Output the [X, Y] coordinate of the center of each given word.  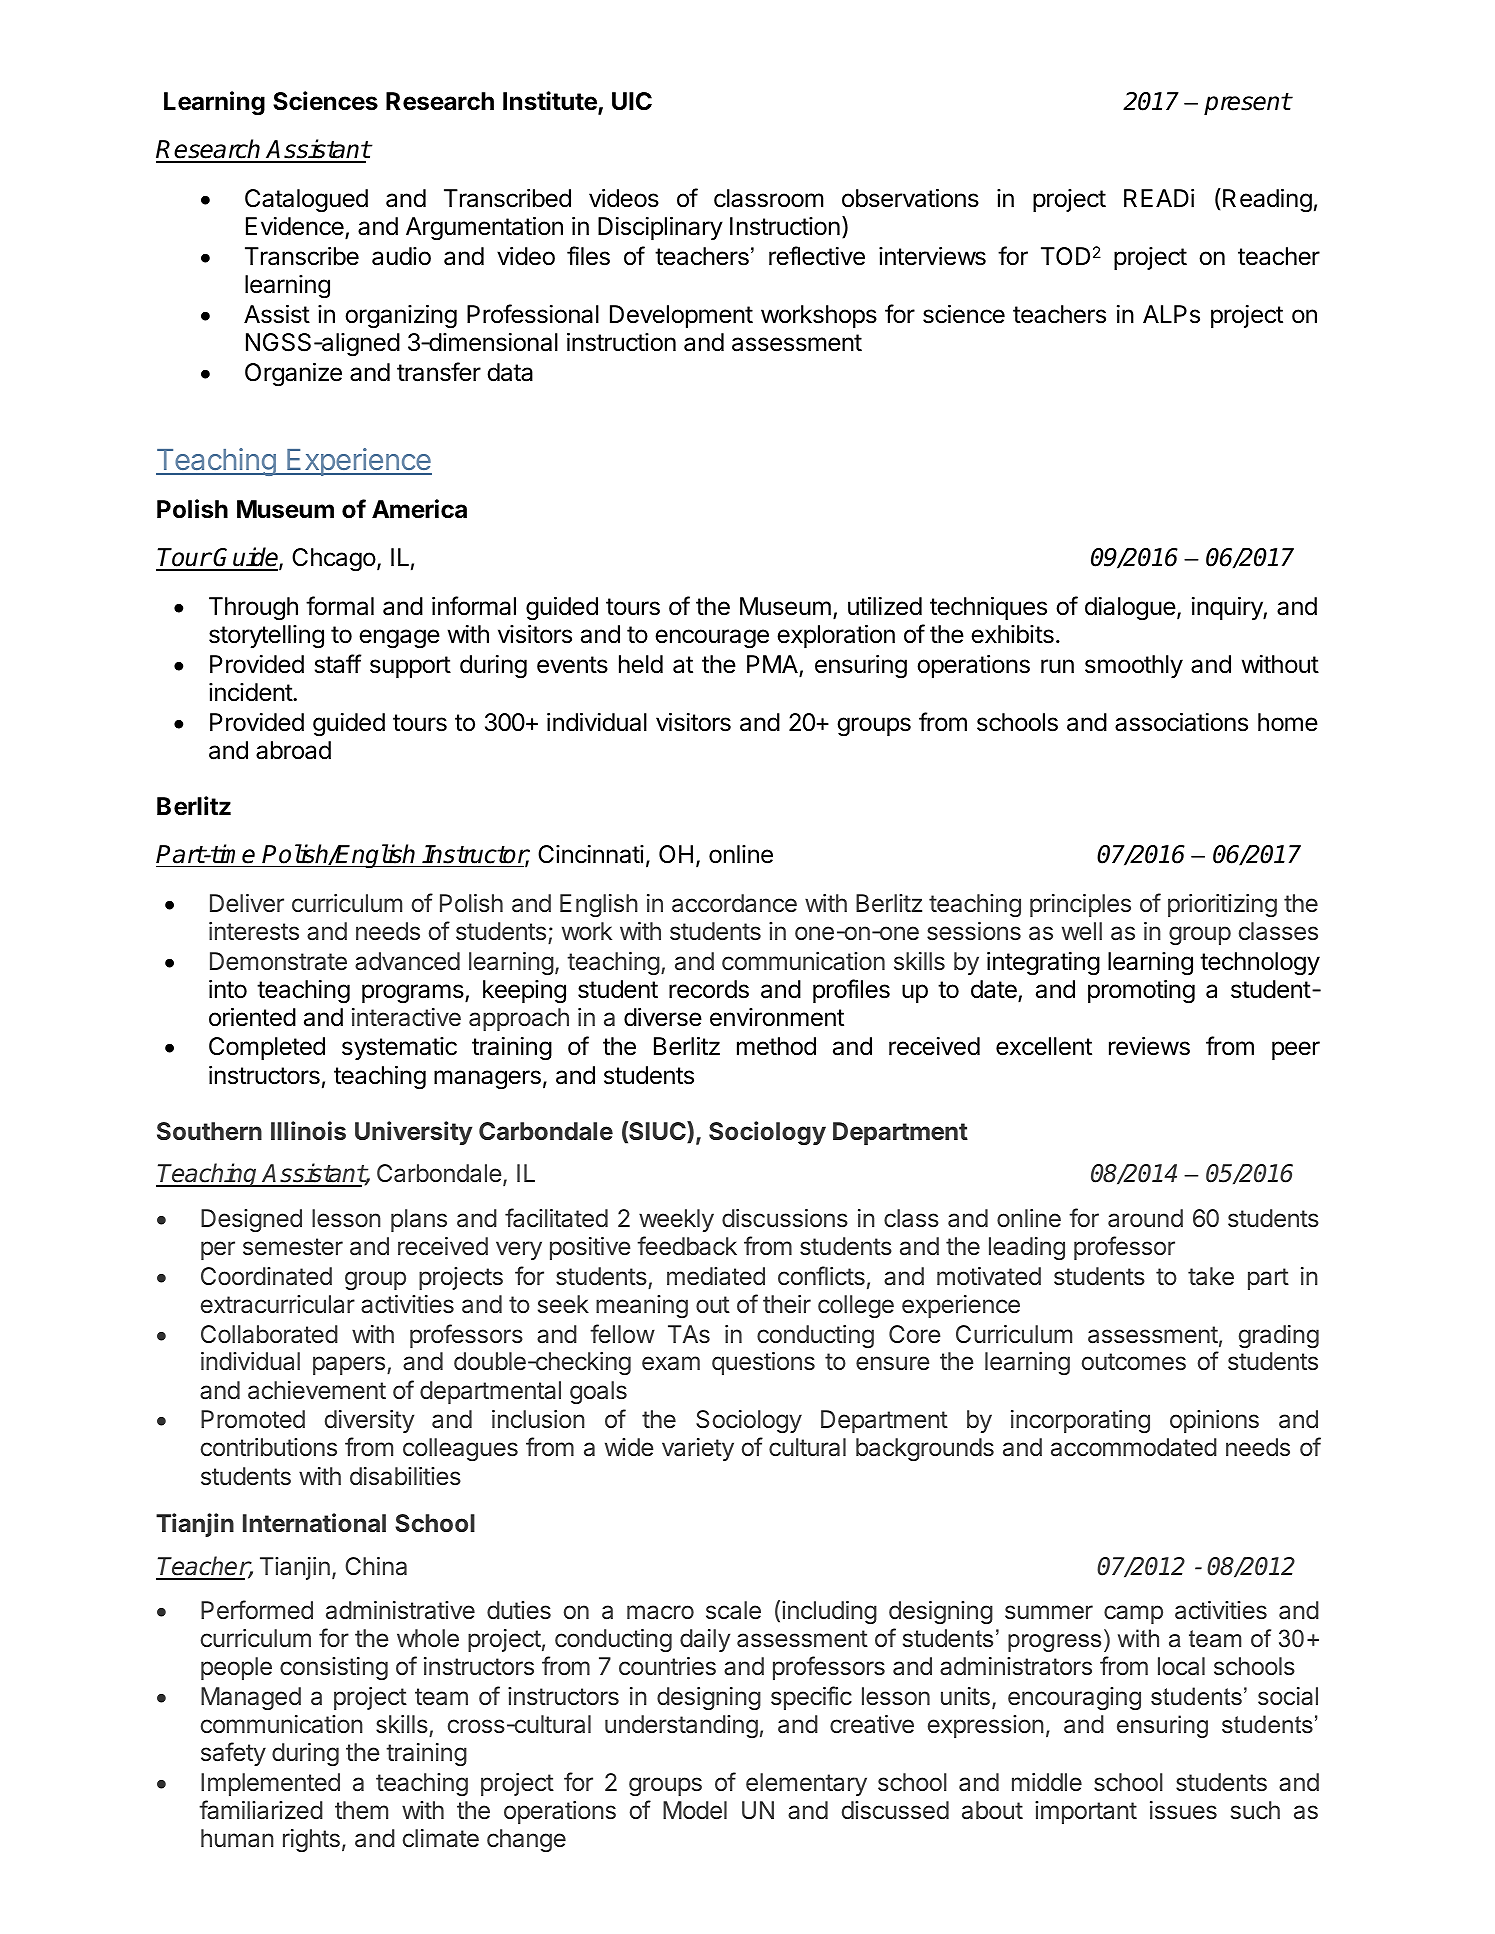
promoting [1141, 992]
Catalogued [306, 201]
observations [910, 198]
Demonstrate [278, 961]
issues [1183, 1810]
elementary [806, 1784]
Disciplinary [660, 228]
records [709, 989]
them [361, 1810]
